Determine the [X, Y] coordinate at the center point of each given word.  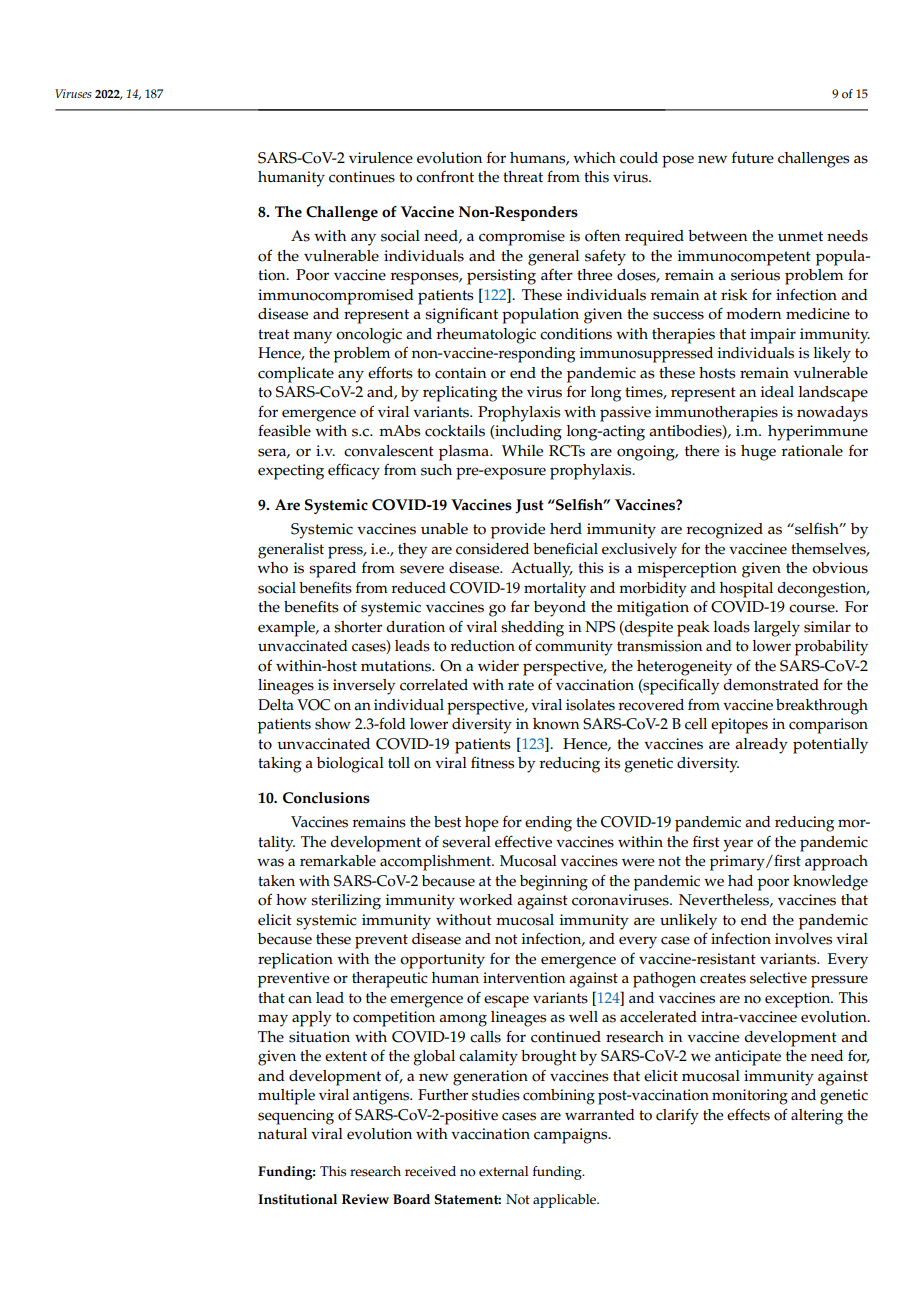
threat [523, 177]
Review [365, 1199]
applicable [566, 1201]
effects [748, 1115]
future [753, 158]
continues [362, 177]
